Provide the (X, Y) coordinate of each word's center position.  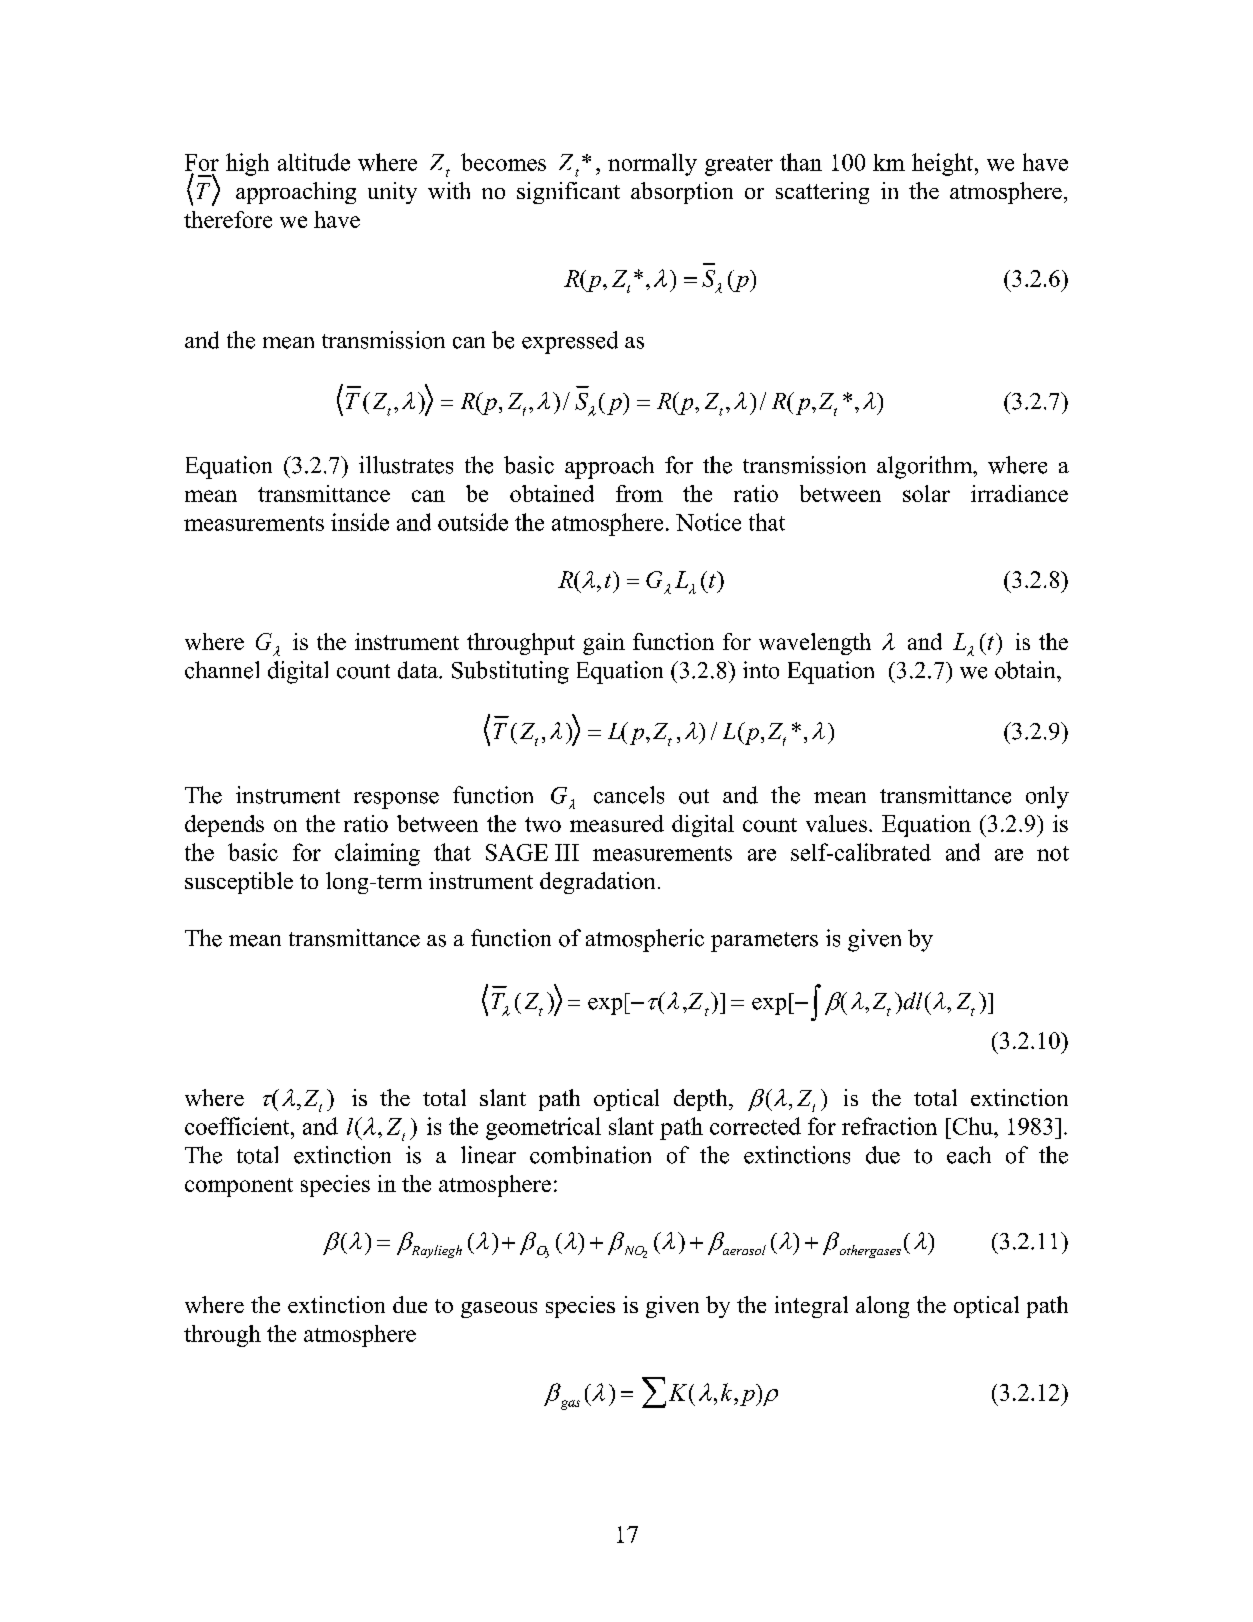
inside (360, 522)
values (836, 823)
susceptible (239, 883)
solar (926, 493)
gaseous (499, 1310)
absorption (682, 193)
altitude (314, 162)
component (239, 1187)
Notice (708, 522)
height (944, 164)
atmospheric (645, 940)
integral (811, 1307)
